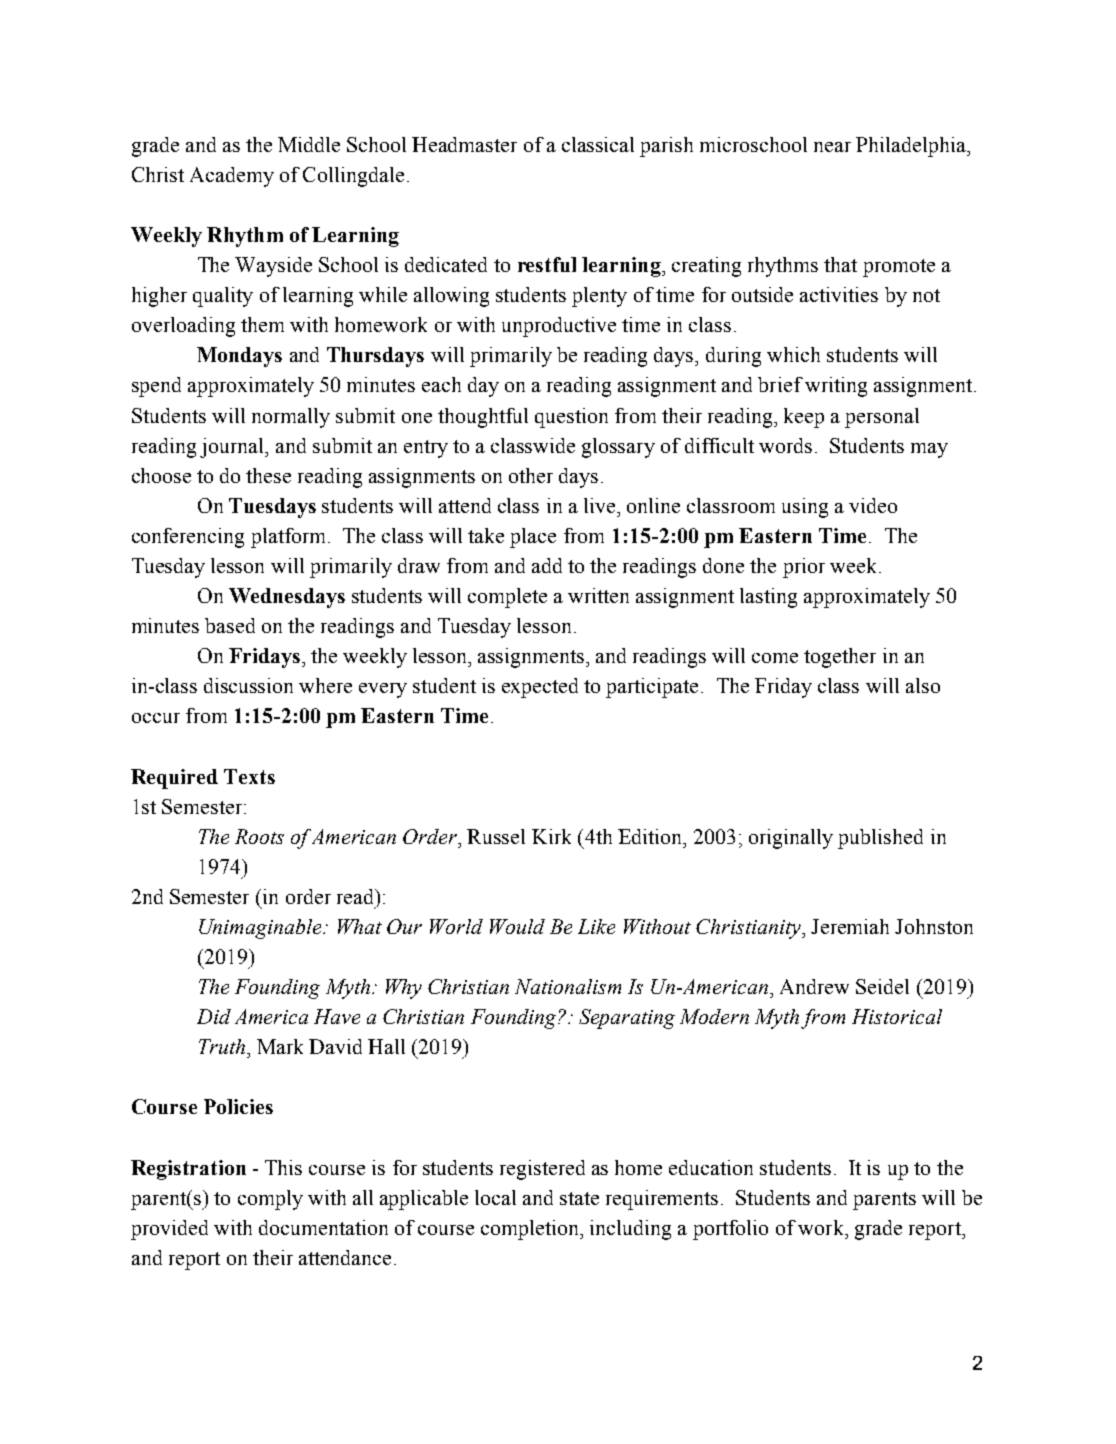  I want to click on question, so click(571, 418).
